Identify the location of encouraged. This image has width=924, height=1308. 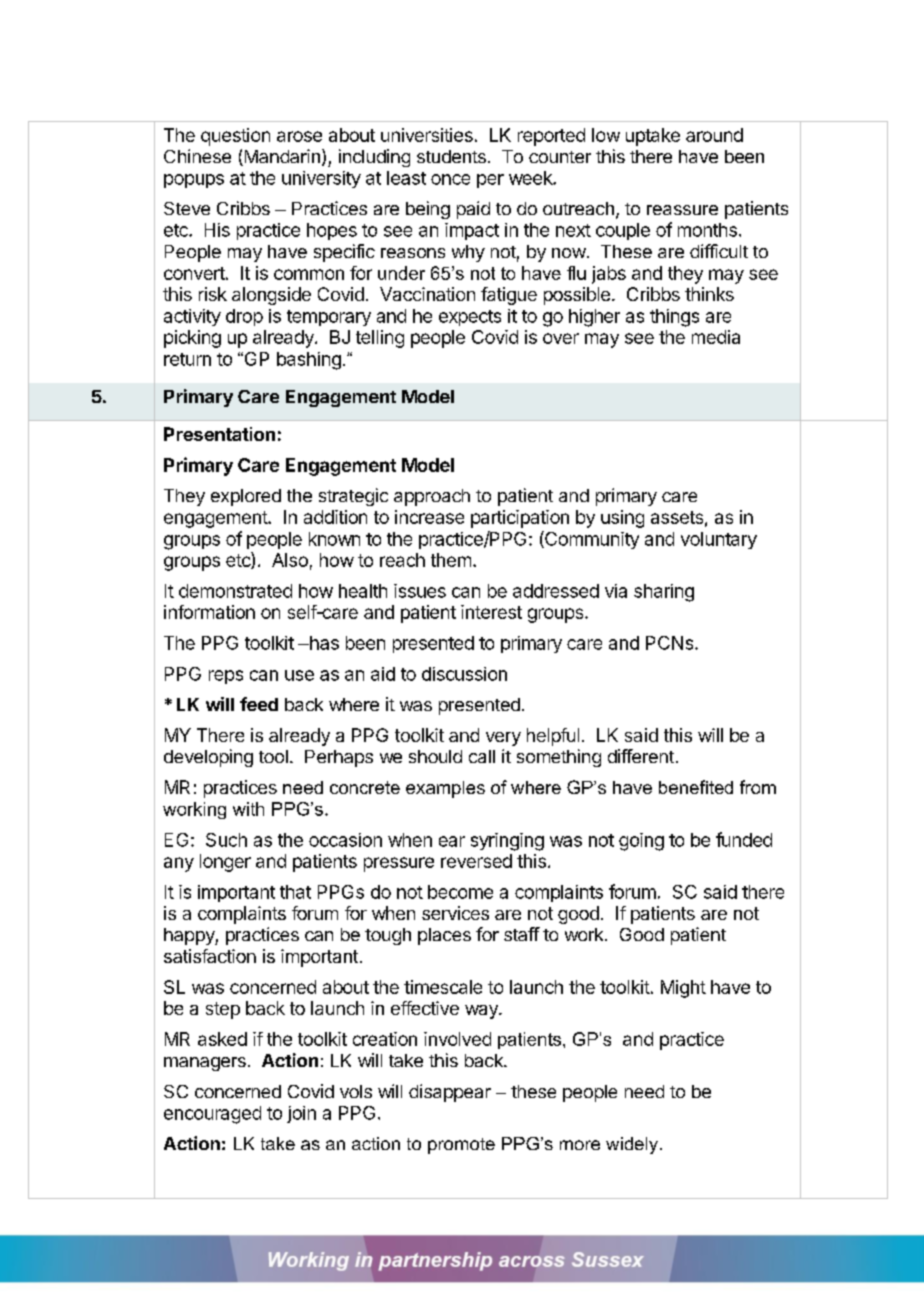
(212, 1115).
